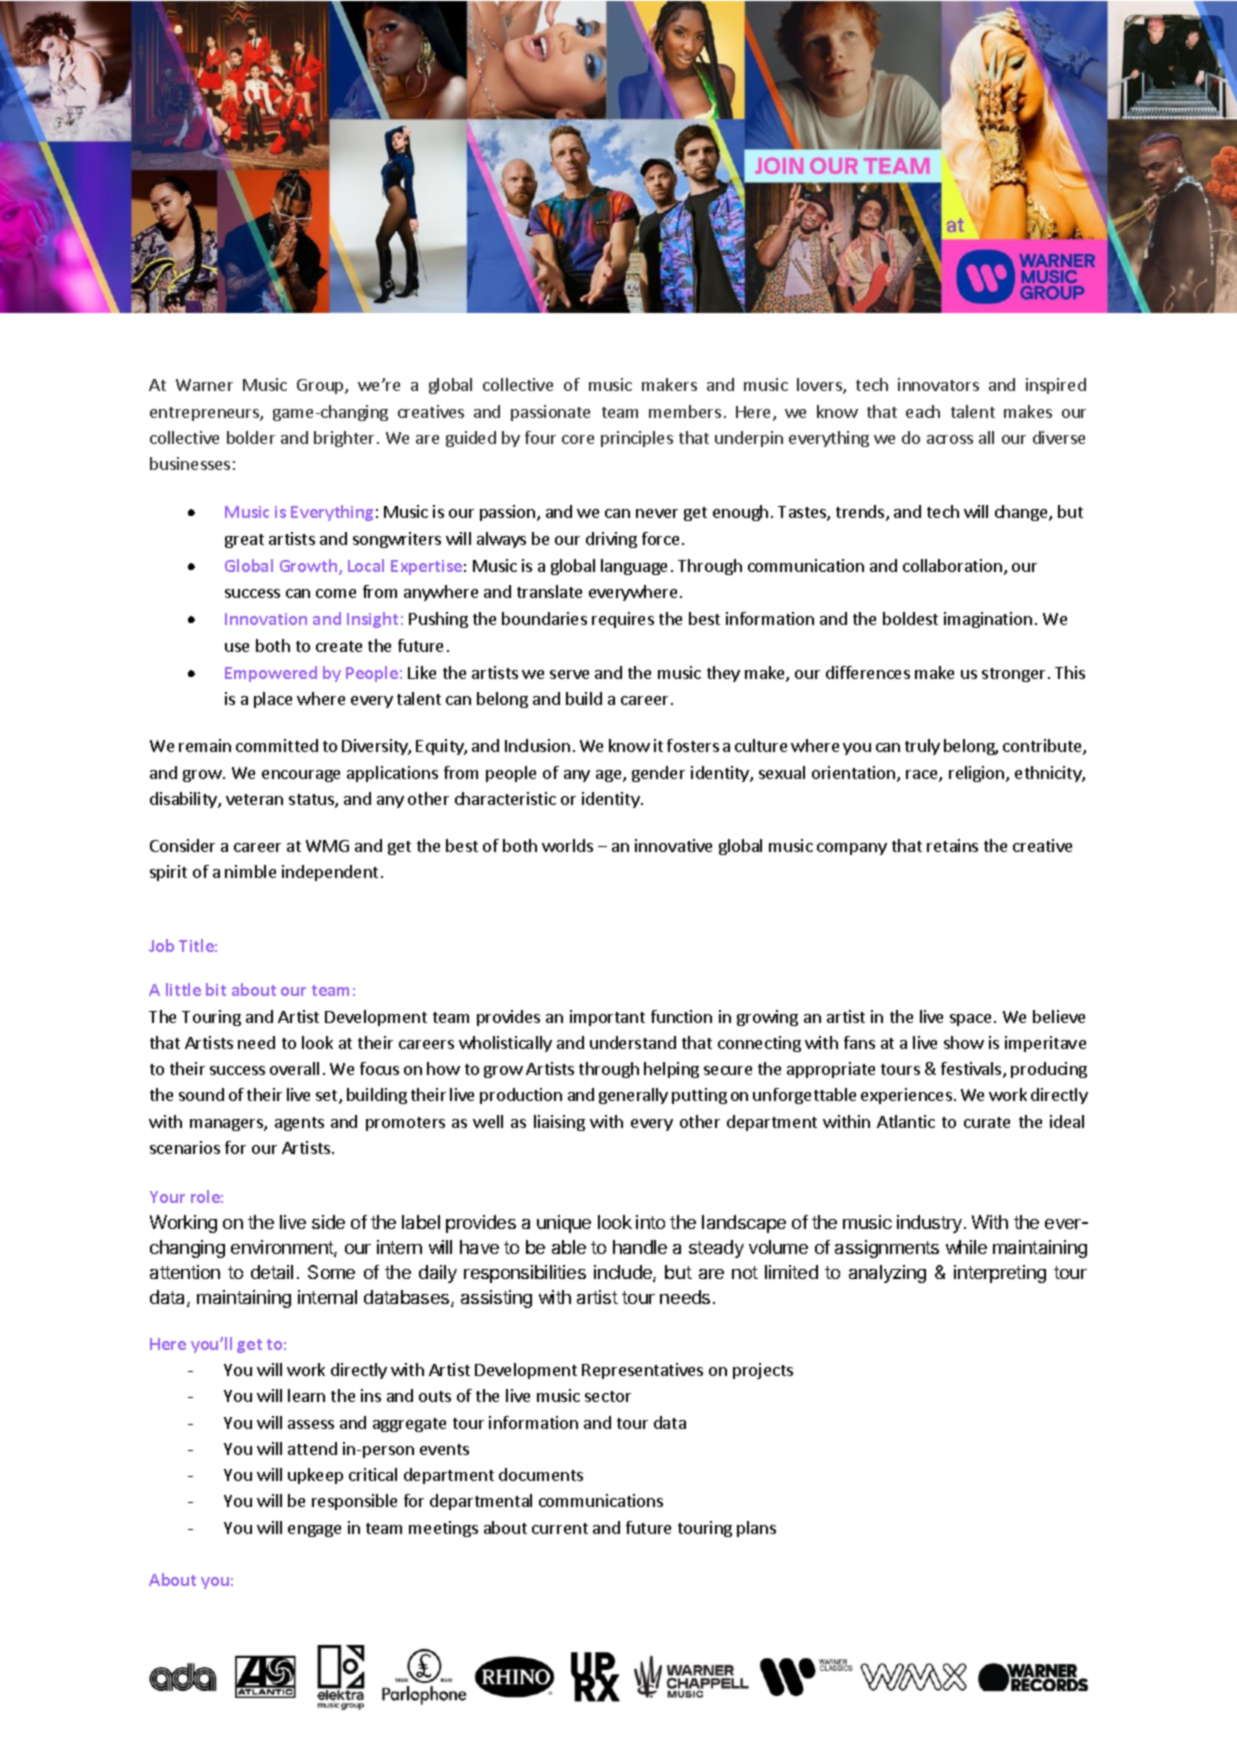 This page has width=1237, height=1750. What do you see at coordinates (929, 1224) in the page?
I see `industry` at bounding box center [929, 1224].
